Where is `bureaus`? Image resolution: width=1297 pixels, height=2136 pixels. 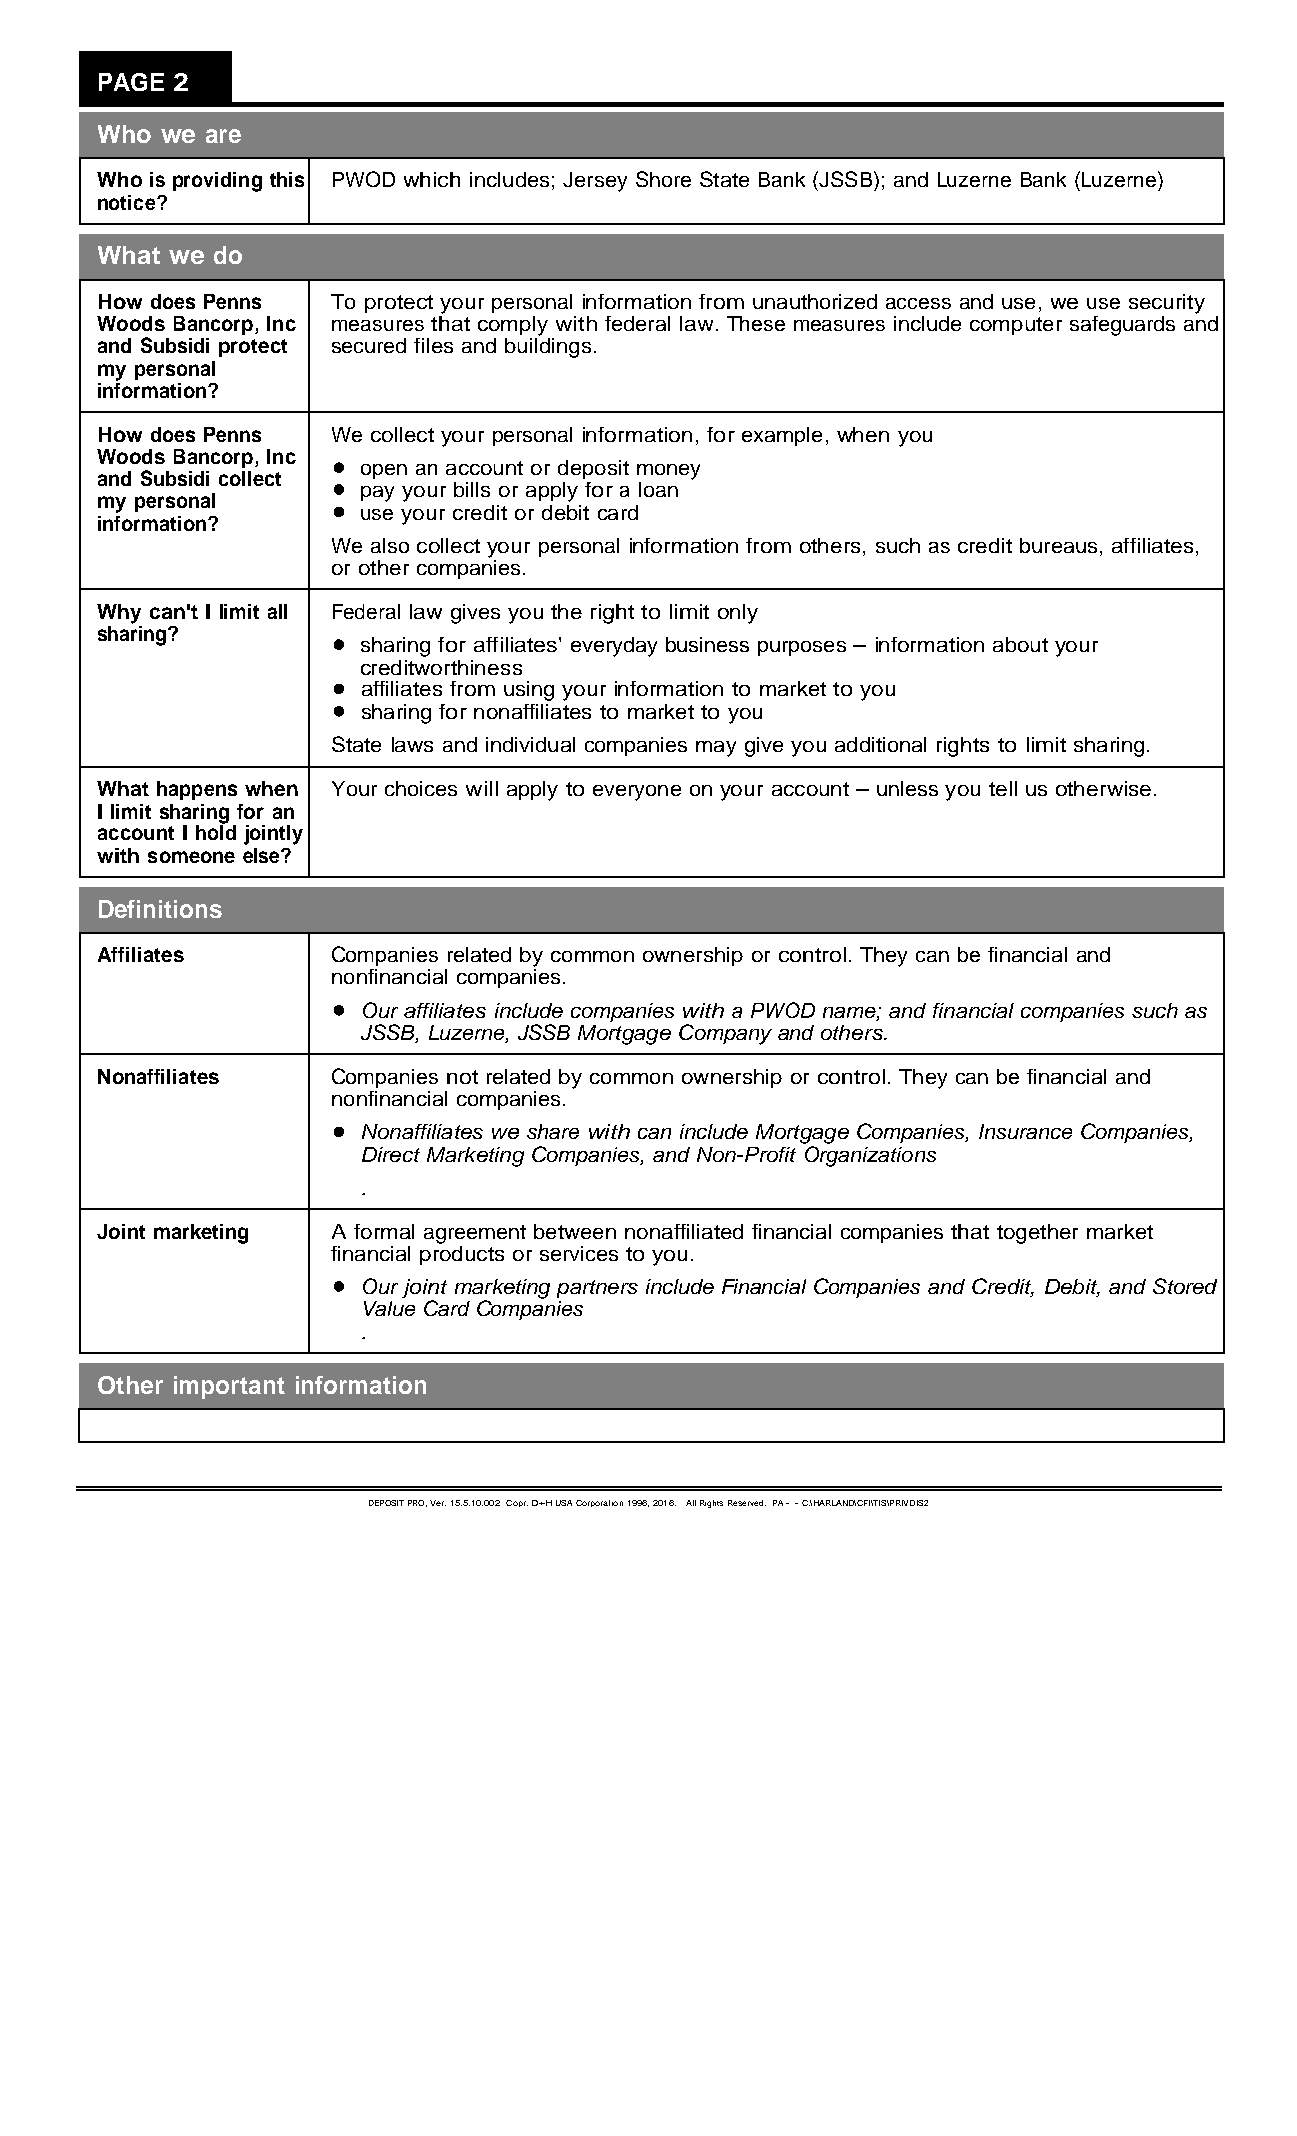 bureaus is located at coordinates (1058, 545).
